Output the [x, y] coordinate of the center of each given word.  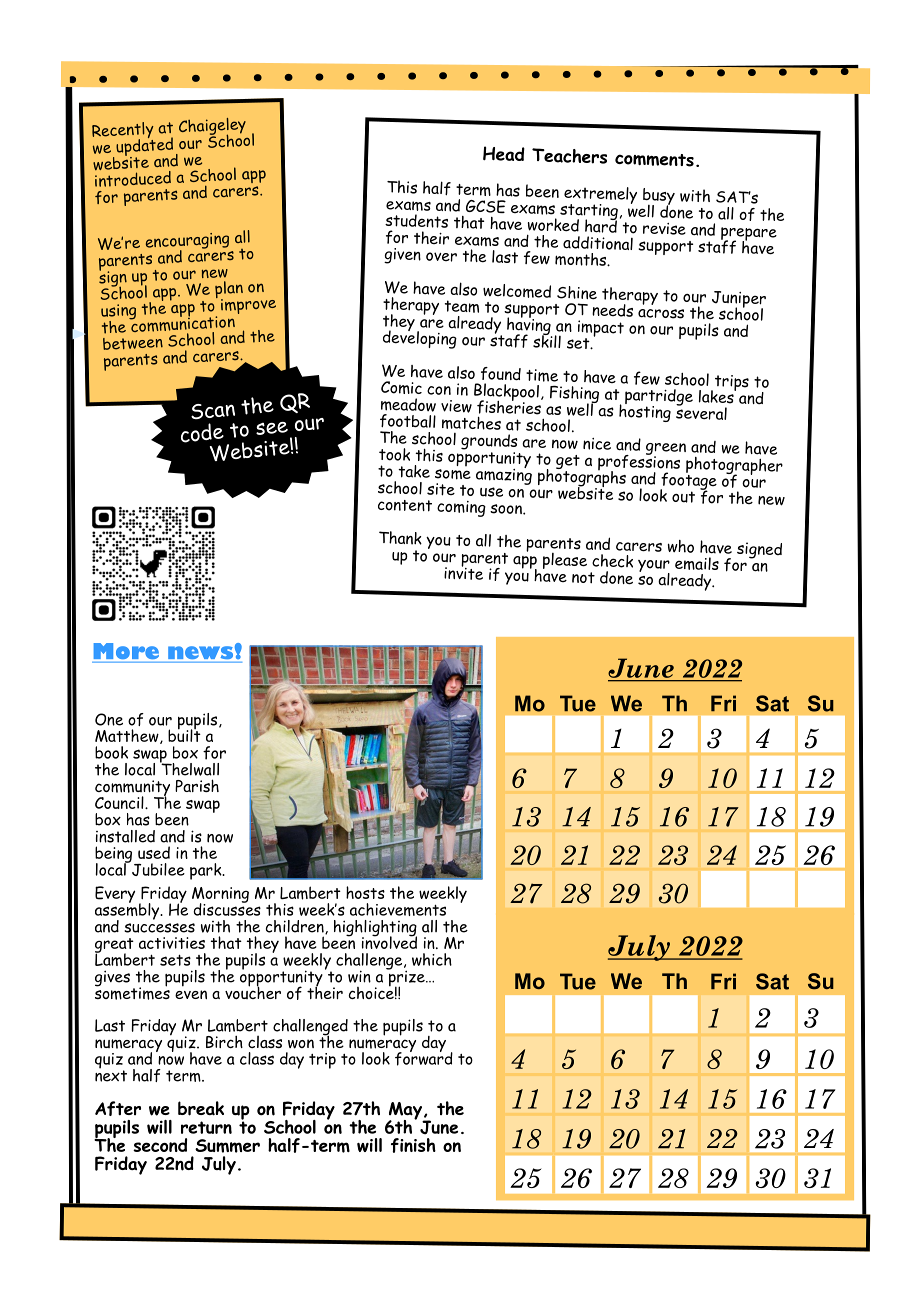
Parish [197, 785]
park [207, 871]
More [126, 651]
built [184, 734]
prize [406, 978]
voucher [253, 991]
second [160, 1145]
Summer [227, 1146]
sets [175, 960]
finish [413, 1145]
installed [125, 836]
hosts [365, 892]
